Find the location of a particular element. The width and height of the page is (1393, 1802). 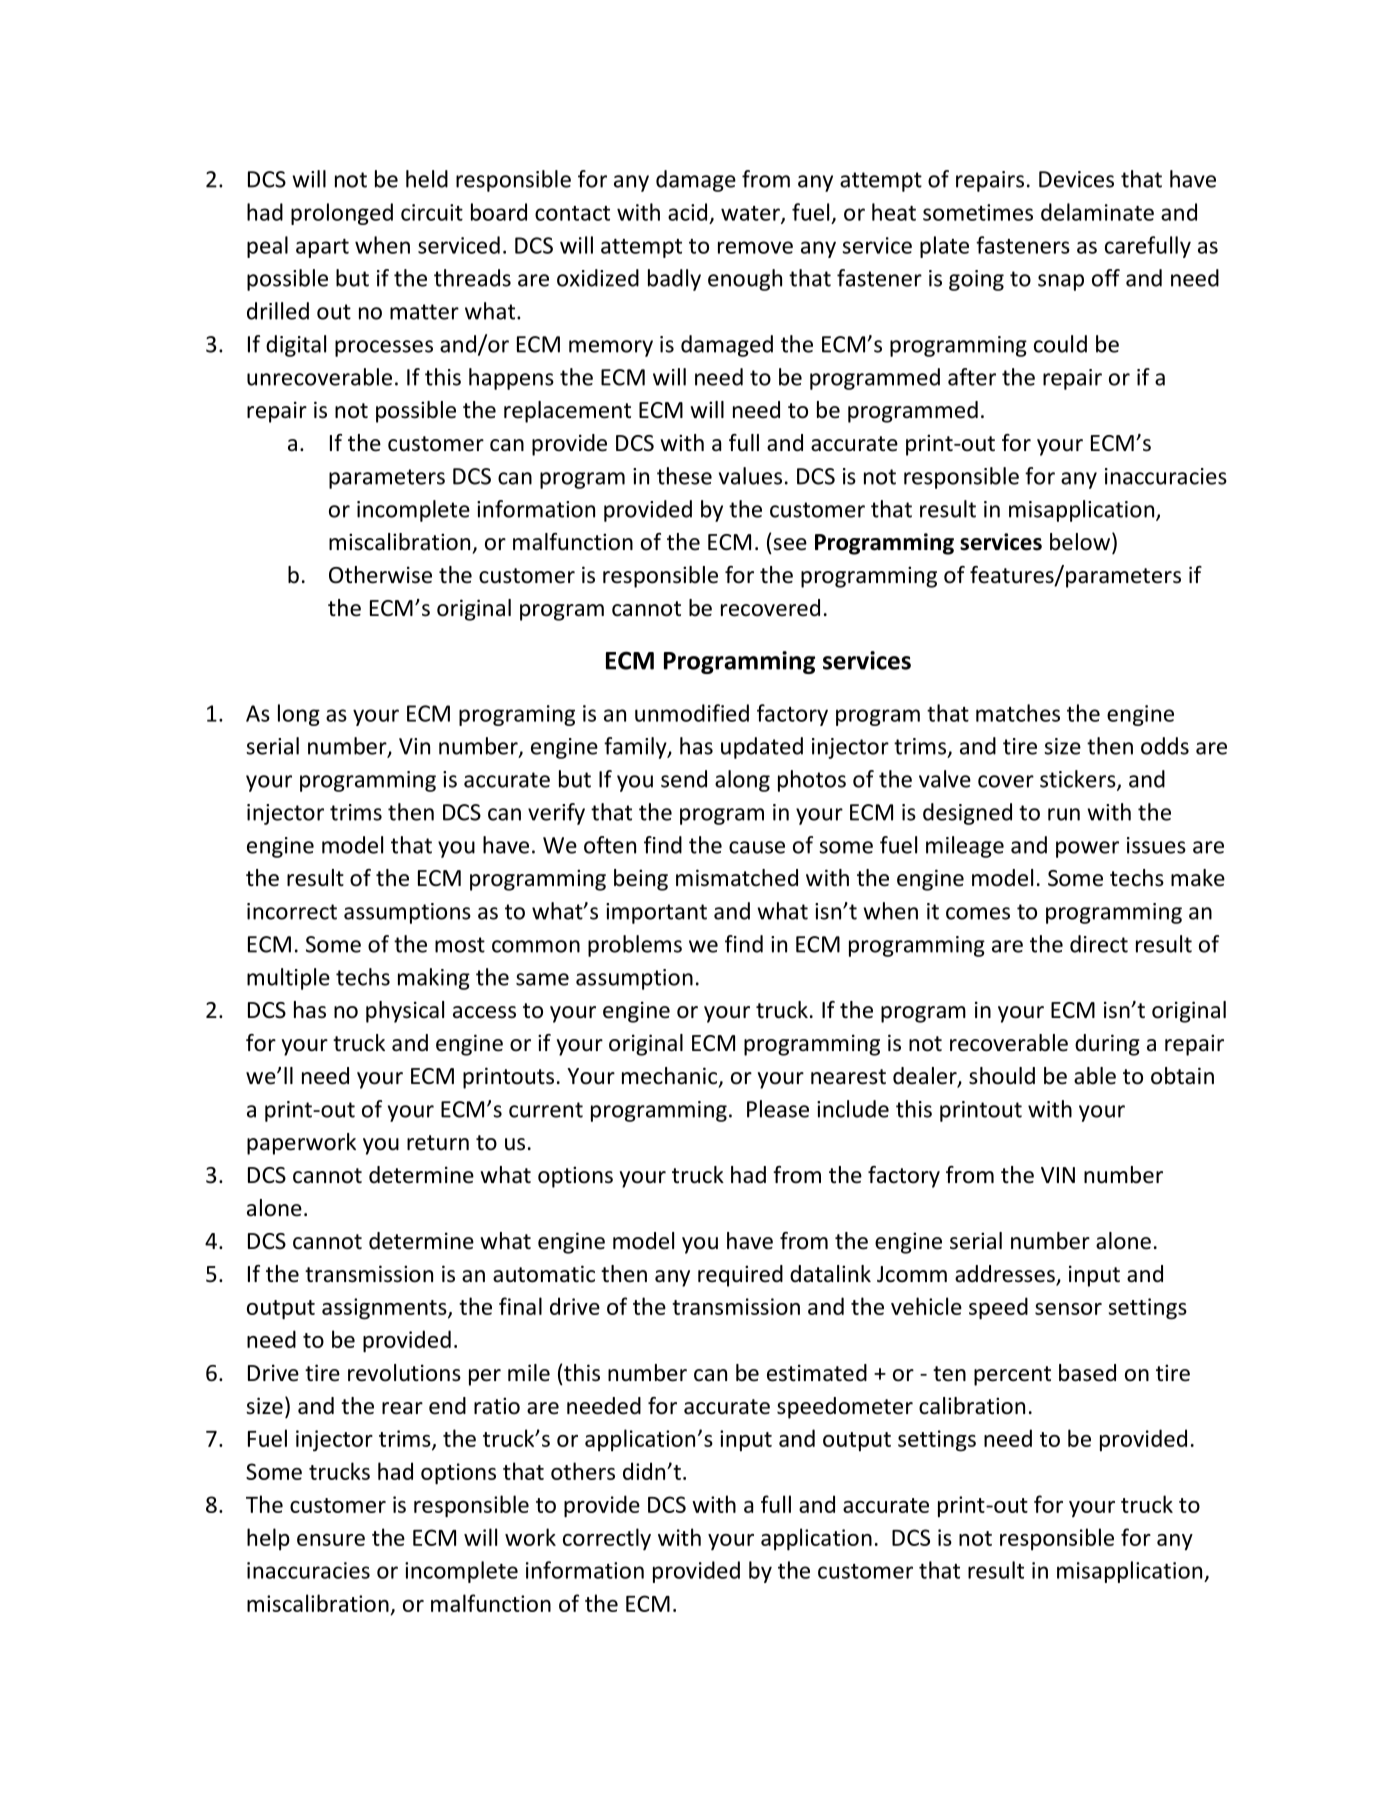

water is located at coordinates (751, 214).
